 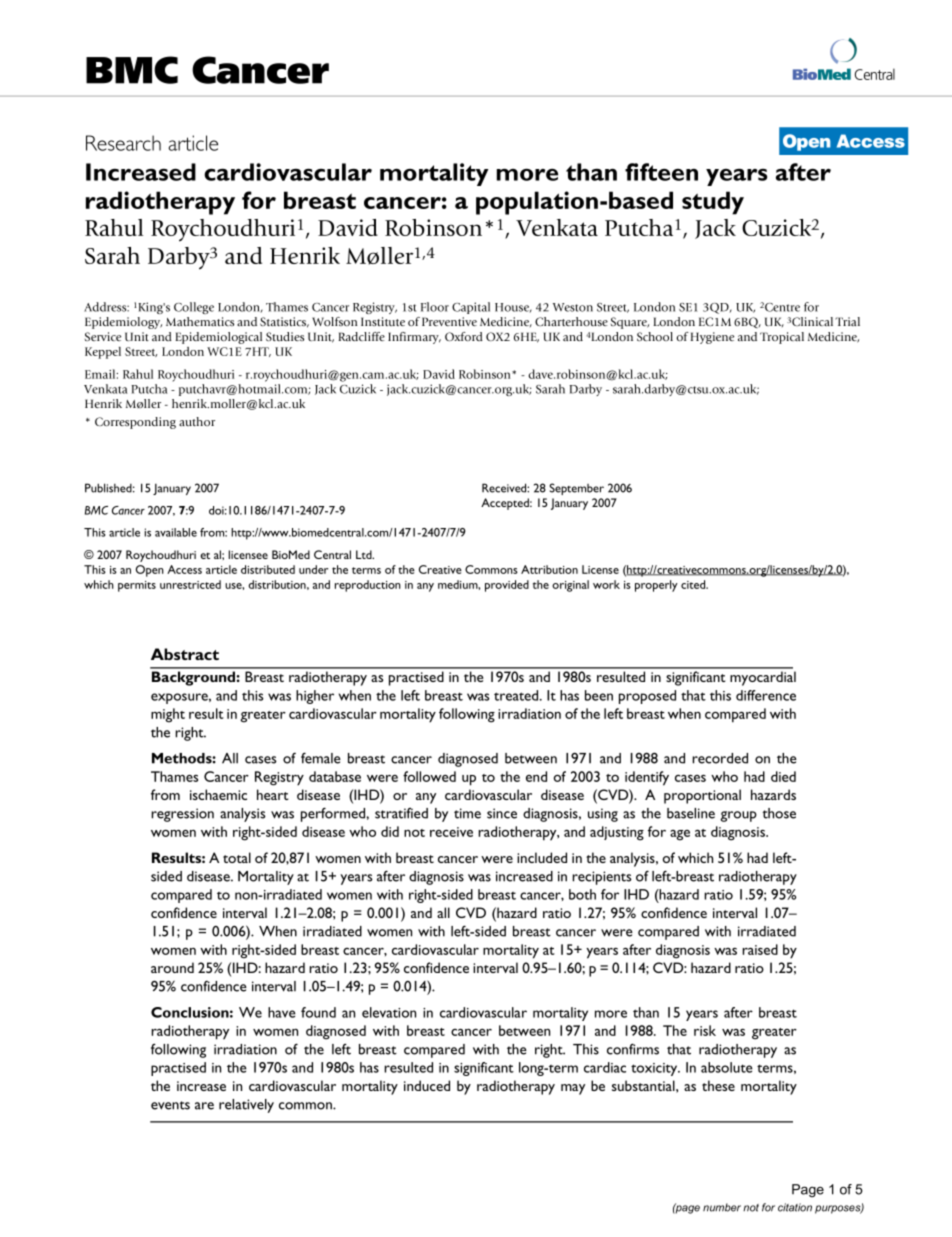 I want to click on events, so click(x=170, y=1105).
